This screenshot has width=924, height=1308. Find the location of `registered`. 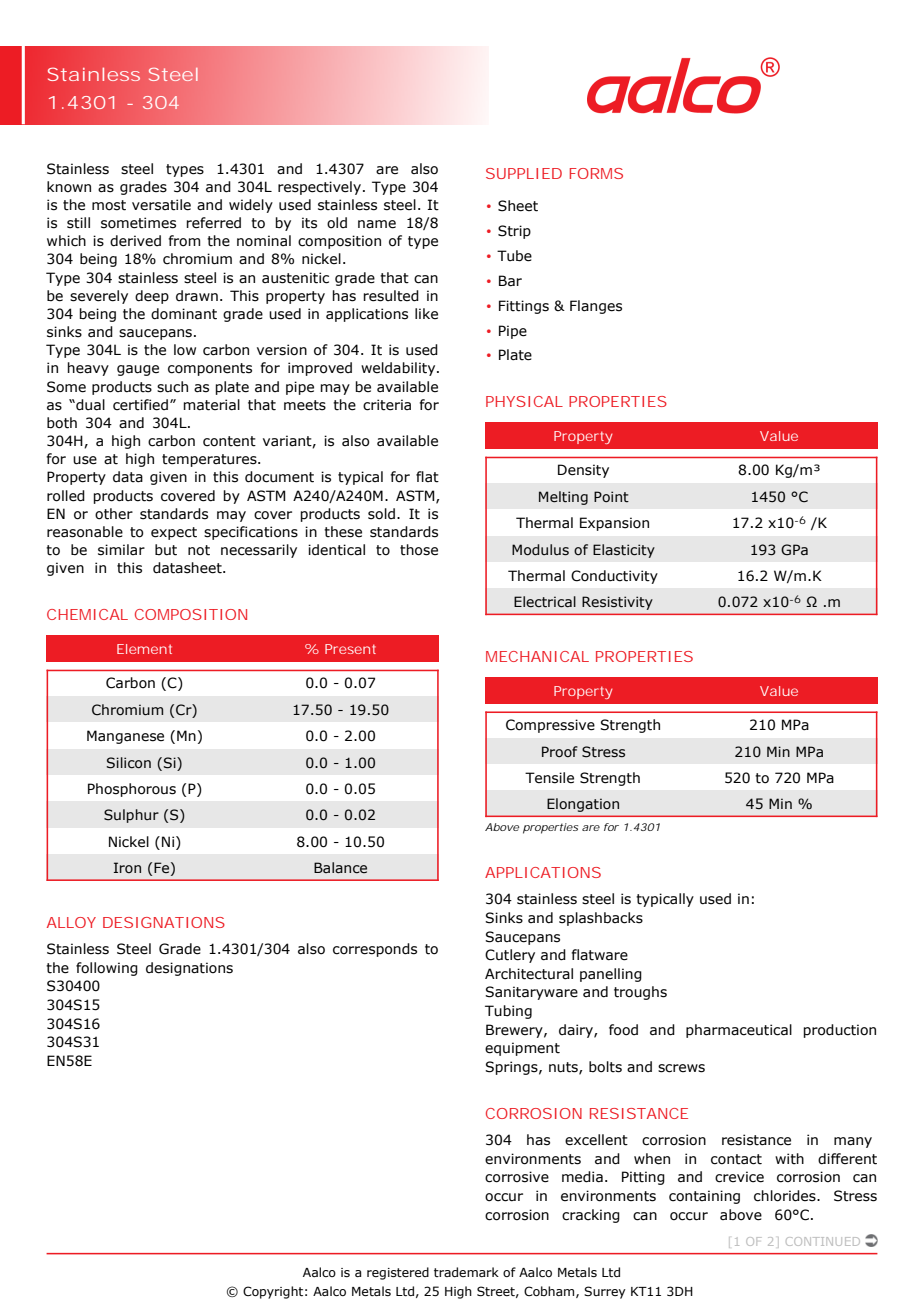

registered is located at coordinates (398, 1273).
